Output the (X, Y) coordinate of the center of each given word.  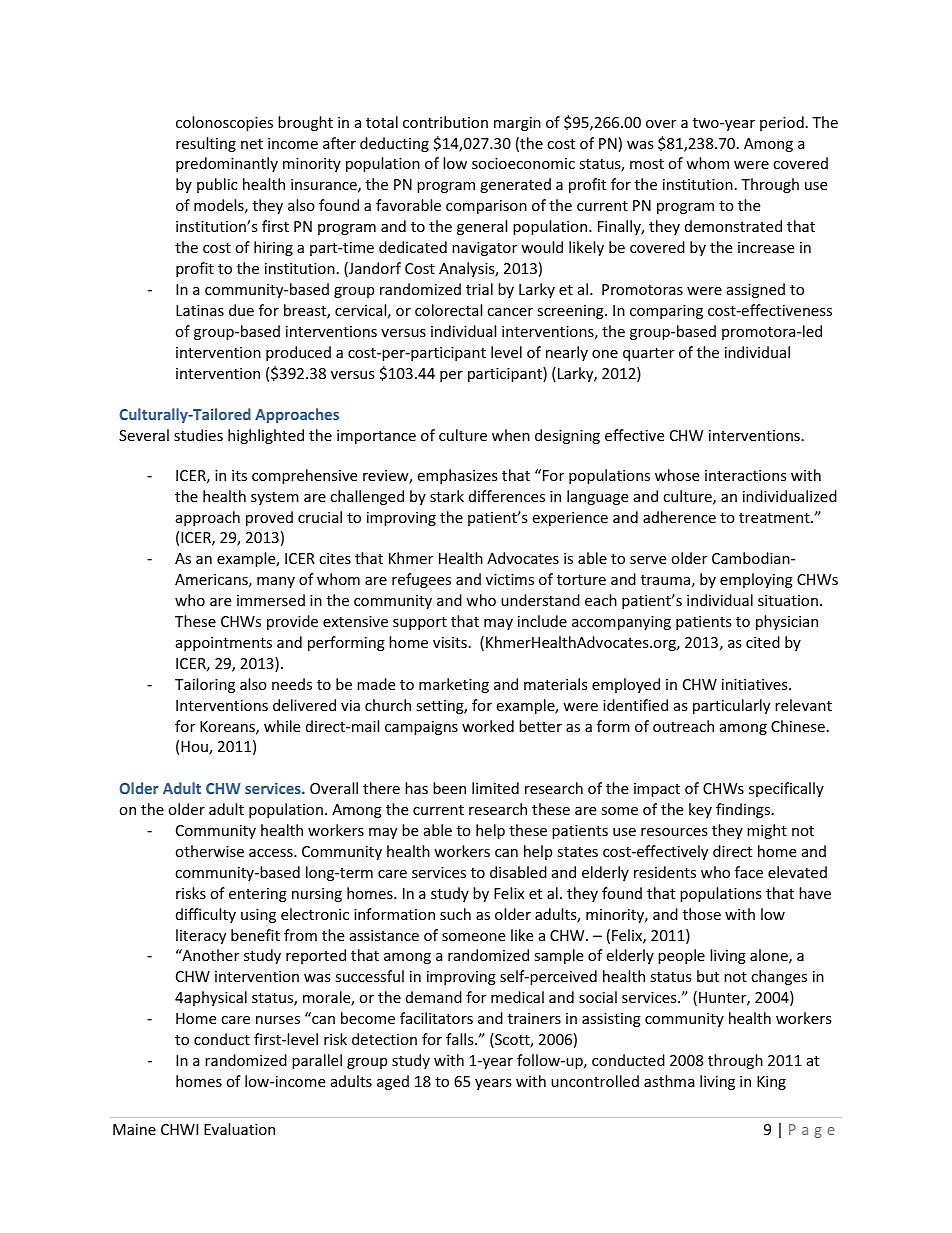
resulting (206, 144)
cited (763, 642)
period (782, 123)
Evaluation (239, 1129)
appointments (224, 644)
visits (450, 642)
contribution (445, 122)
